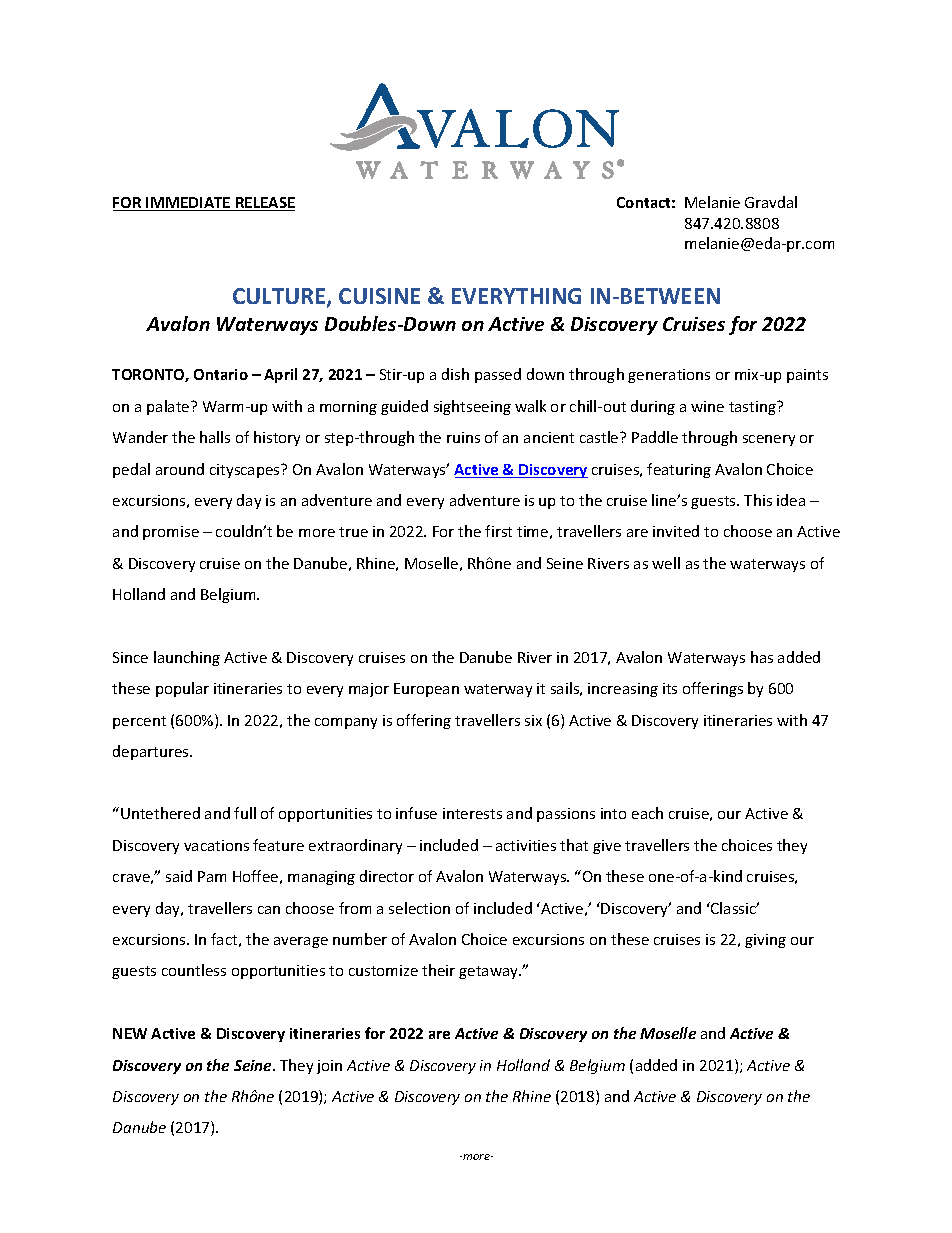 The image size is (952, 1233). Describe the element at coordinates (463, 437) in the screenshot. I see `ruins` at that location.
